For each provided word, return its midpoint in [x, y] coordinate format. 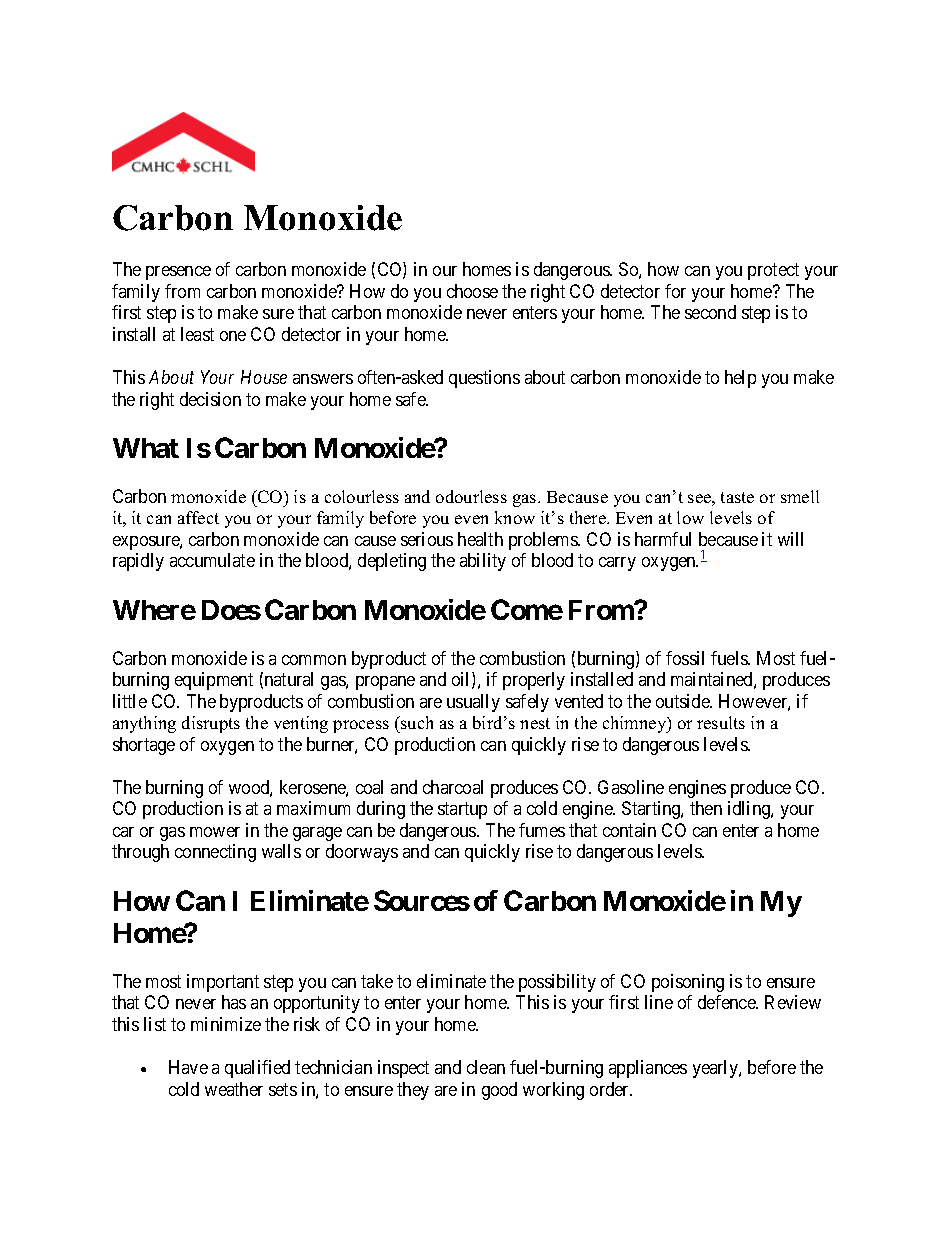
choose [472, 291]
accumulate [212, 560]
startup [462, 811]
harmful [663, 539]
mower [215, 832]
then [706, 808]
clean [486, 1067]
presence [178, 273]
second [710, 312]
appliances [648, 1069]
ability [483, 562]
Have [188, 1067]
